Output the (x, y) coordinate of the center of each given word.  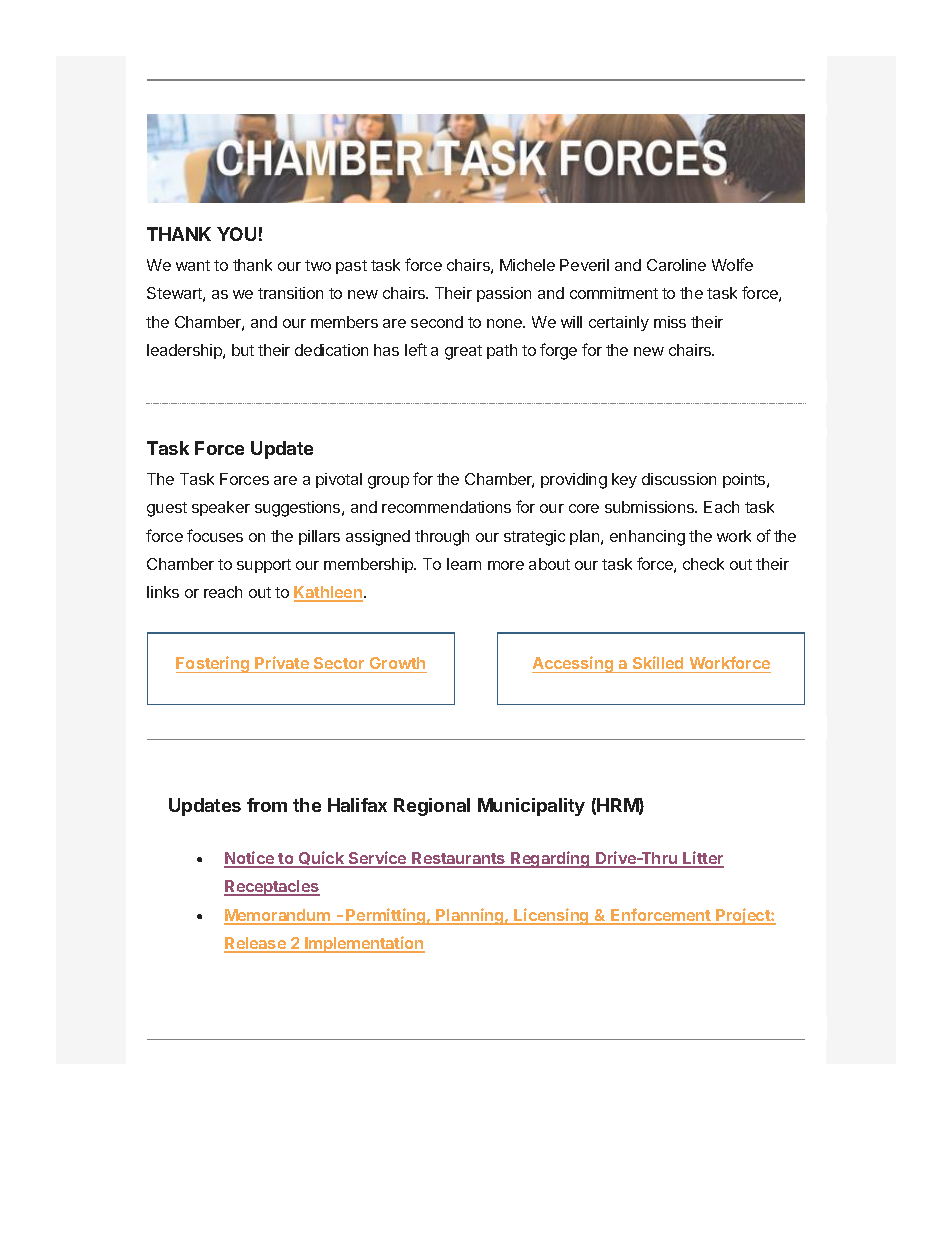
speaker (221, 508)
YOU (236, 234)
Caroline (676, 265)
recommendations (446, 507)
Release (256, 944)
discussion (679, 479)
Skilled (658, 664)
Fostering (214, 664)
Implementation (364, 944)
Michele (527, 265)
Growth (397, 665)
